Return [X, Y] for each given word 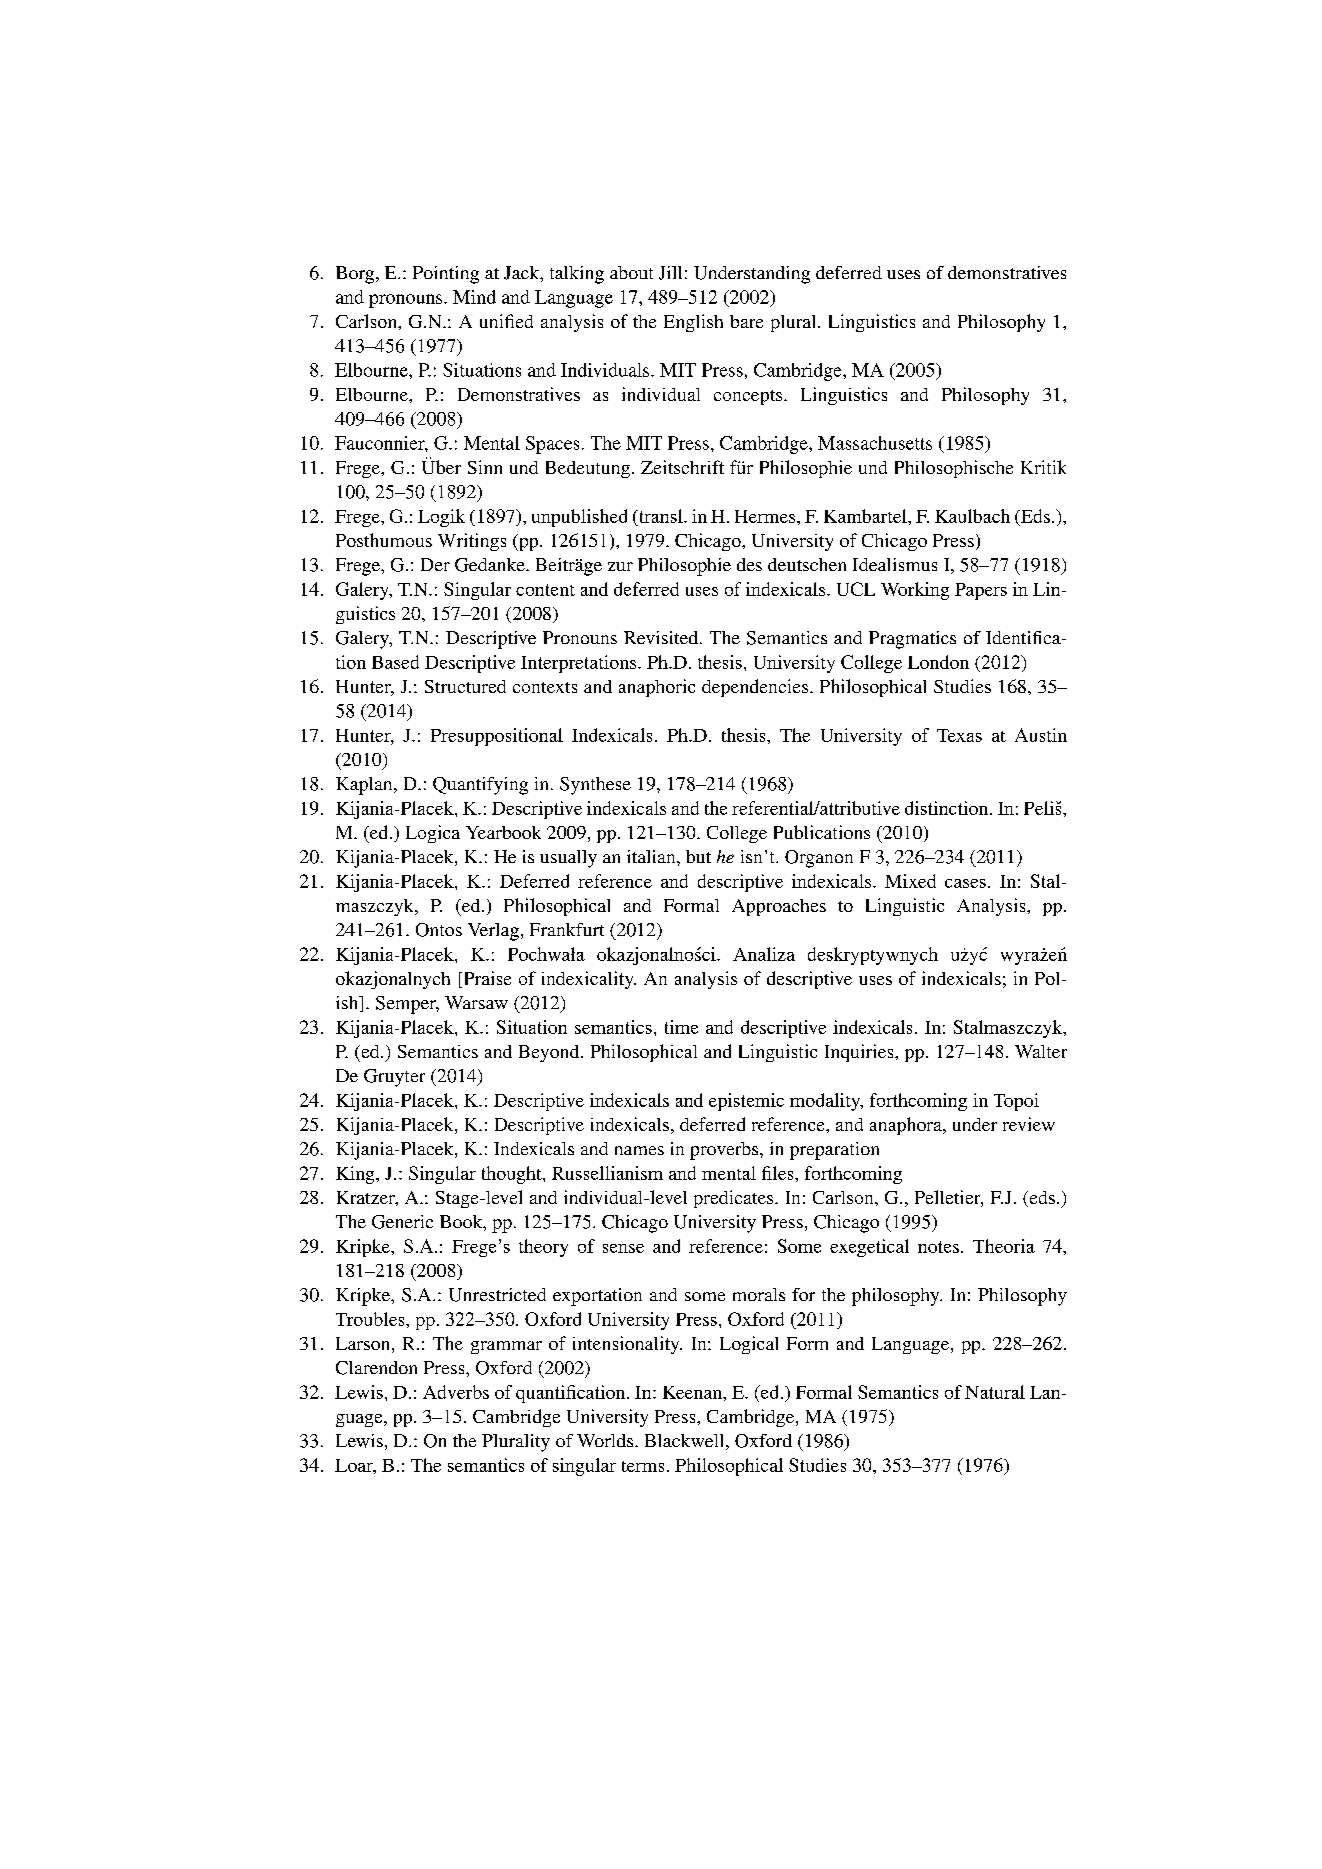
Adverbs [456, 1392]
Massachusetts [875, 443]
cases [965, 883]
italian [652, 856]
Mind [474, 297]
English [693, 323]
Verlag [493, 932]
